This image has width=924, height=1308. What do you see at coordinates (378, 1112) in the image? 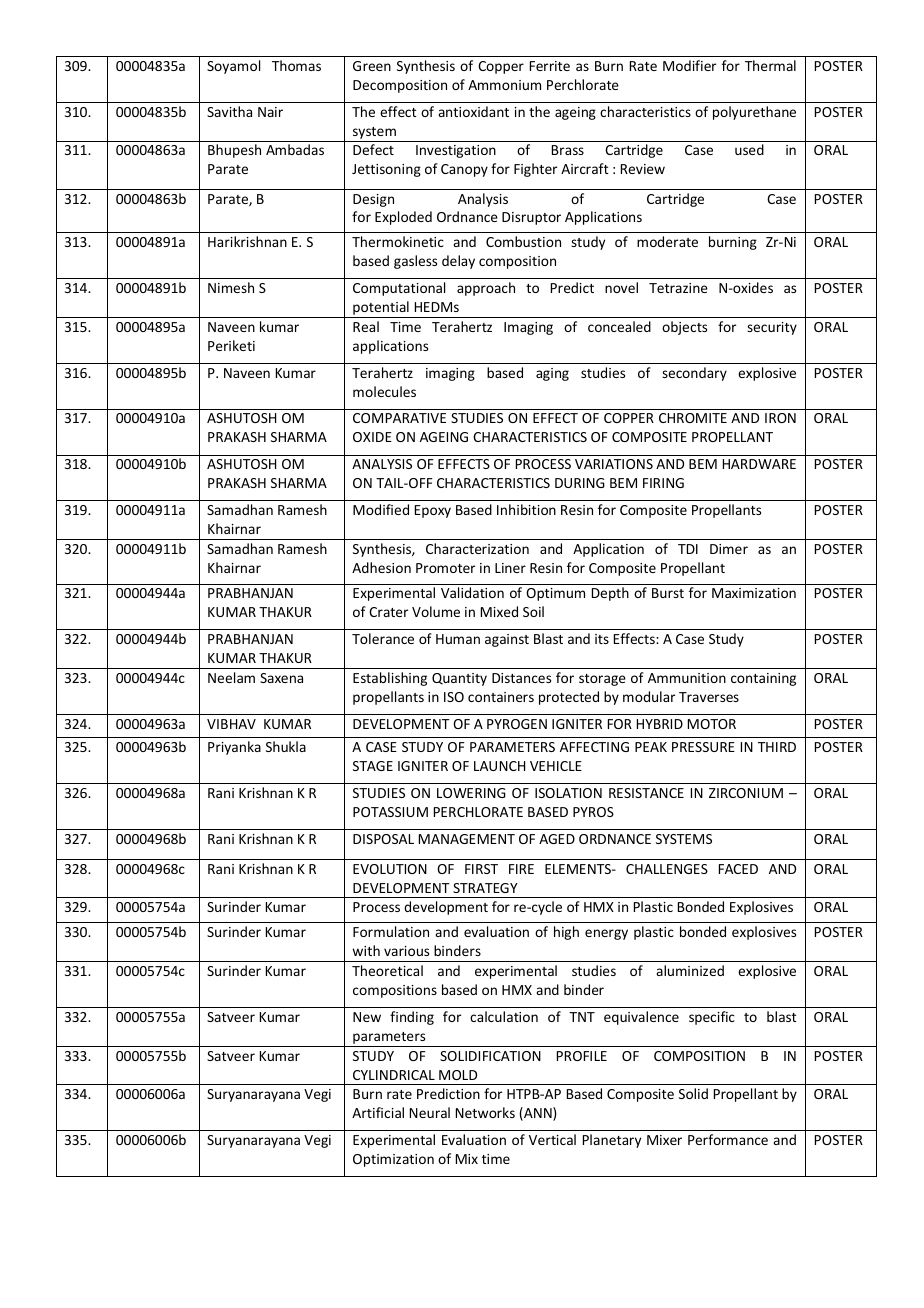
I see `Artificial` at bounding box center [378, 1112].
